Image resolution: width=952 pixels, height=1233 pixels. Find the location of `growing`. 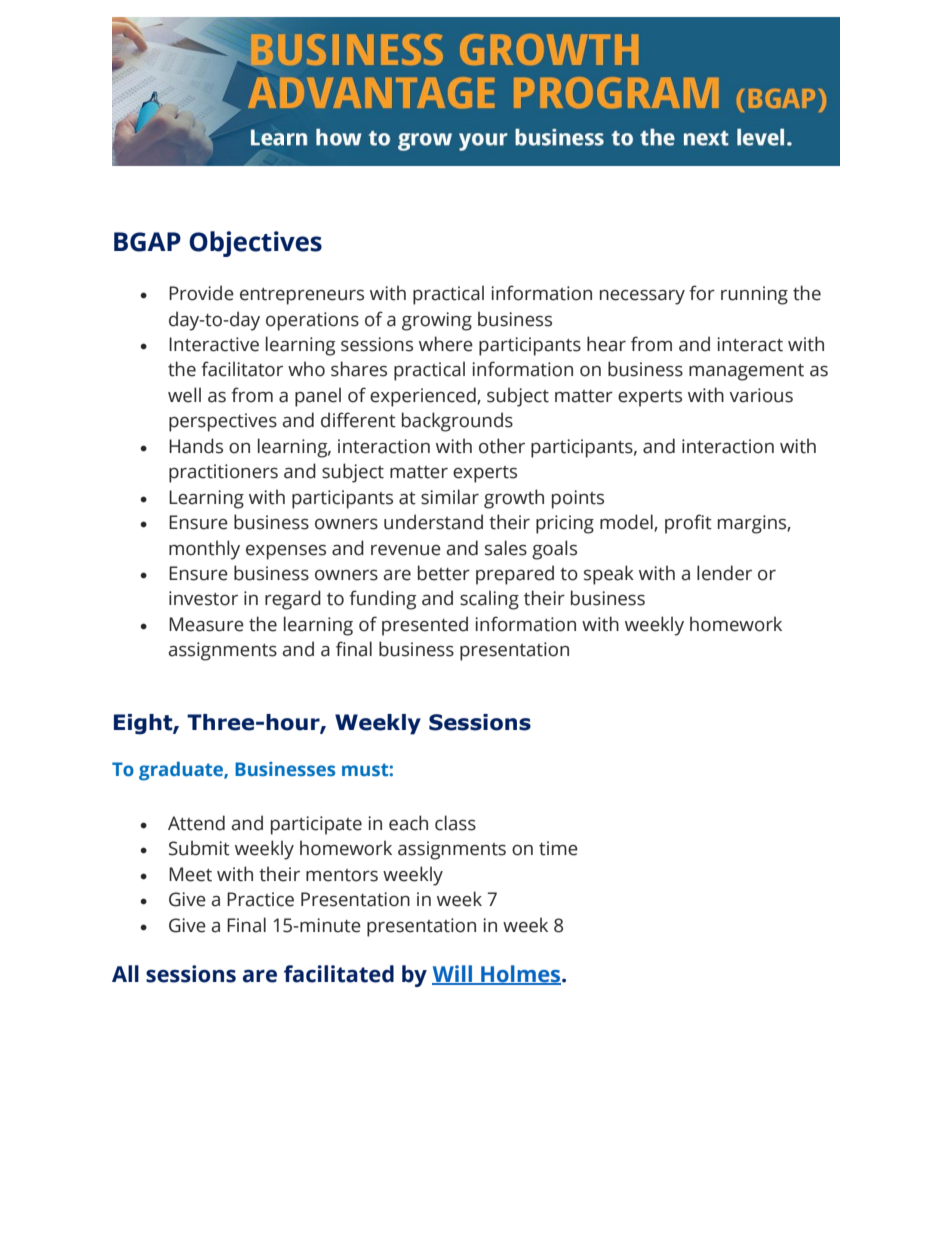

growing is located at coordinates (437, 321).
